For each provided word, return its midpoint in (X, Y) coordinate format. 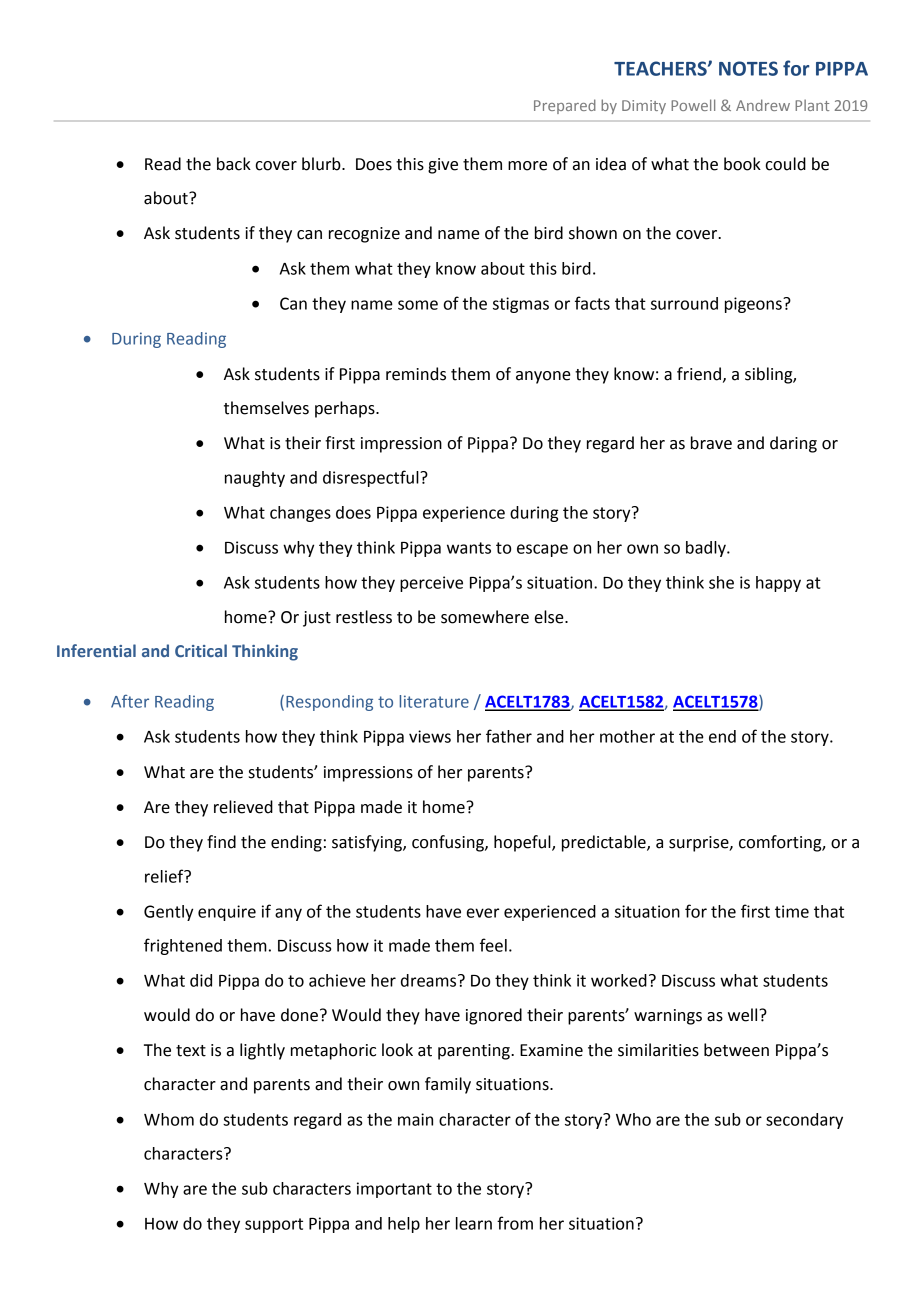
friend (699, 374)
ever (483, 913)
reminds (416, 374)
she (721, 582)
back (234, 164)
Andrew (763, 105)
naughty (255, 479)
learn (474, 1223)
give (443, 166)
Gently (168, 913)
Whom (169, 1119)
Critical (201, 650)
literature (434, 701)
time (792, 911)
